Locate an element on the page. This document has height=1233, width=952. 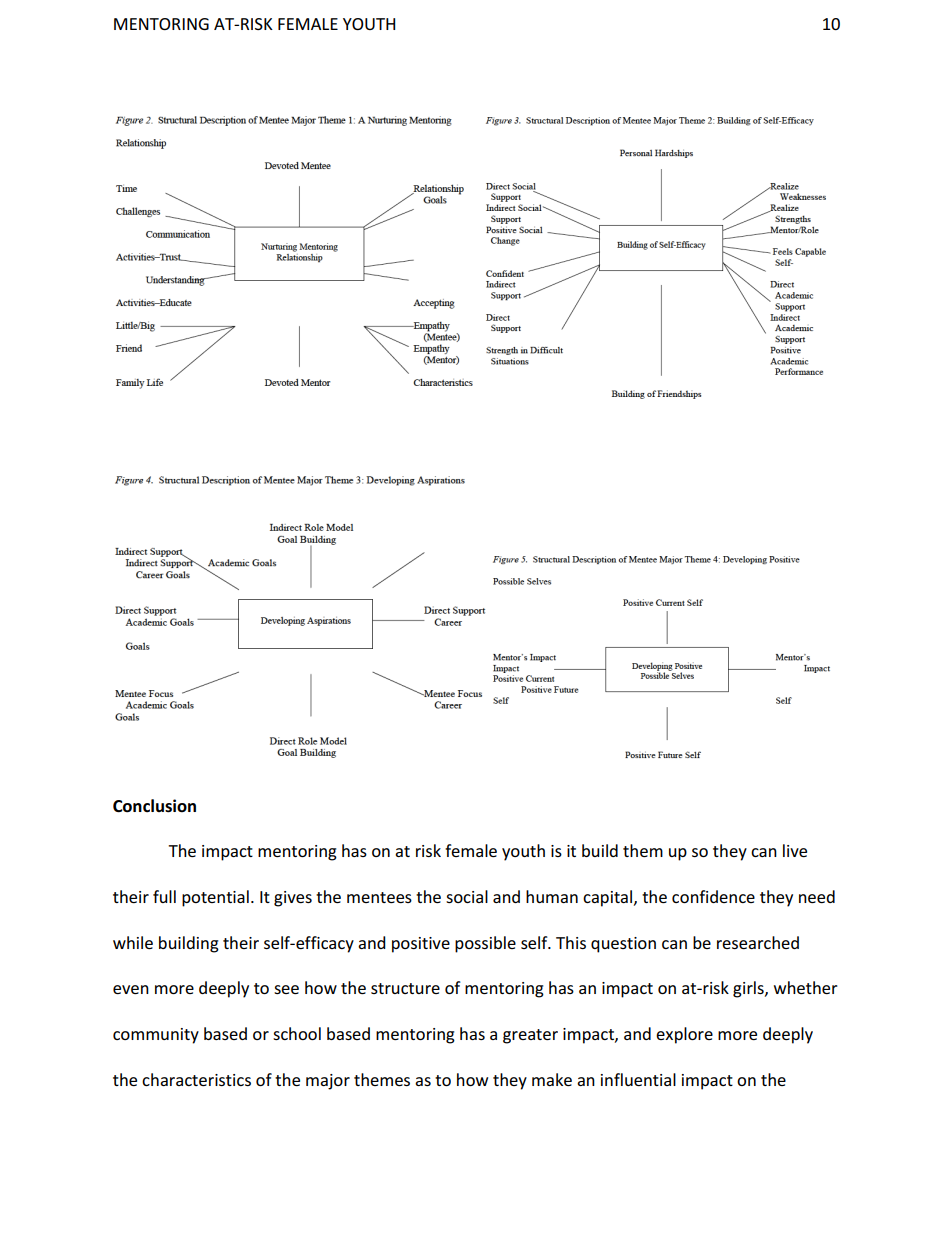
characteristics is located at coordinates (196, 1079).
